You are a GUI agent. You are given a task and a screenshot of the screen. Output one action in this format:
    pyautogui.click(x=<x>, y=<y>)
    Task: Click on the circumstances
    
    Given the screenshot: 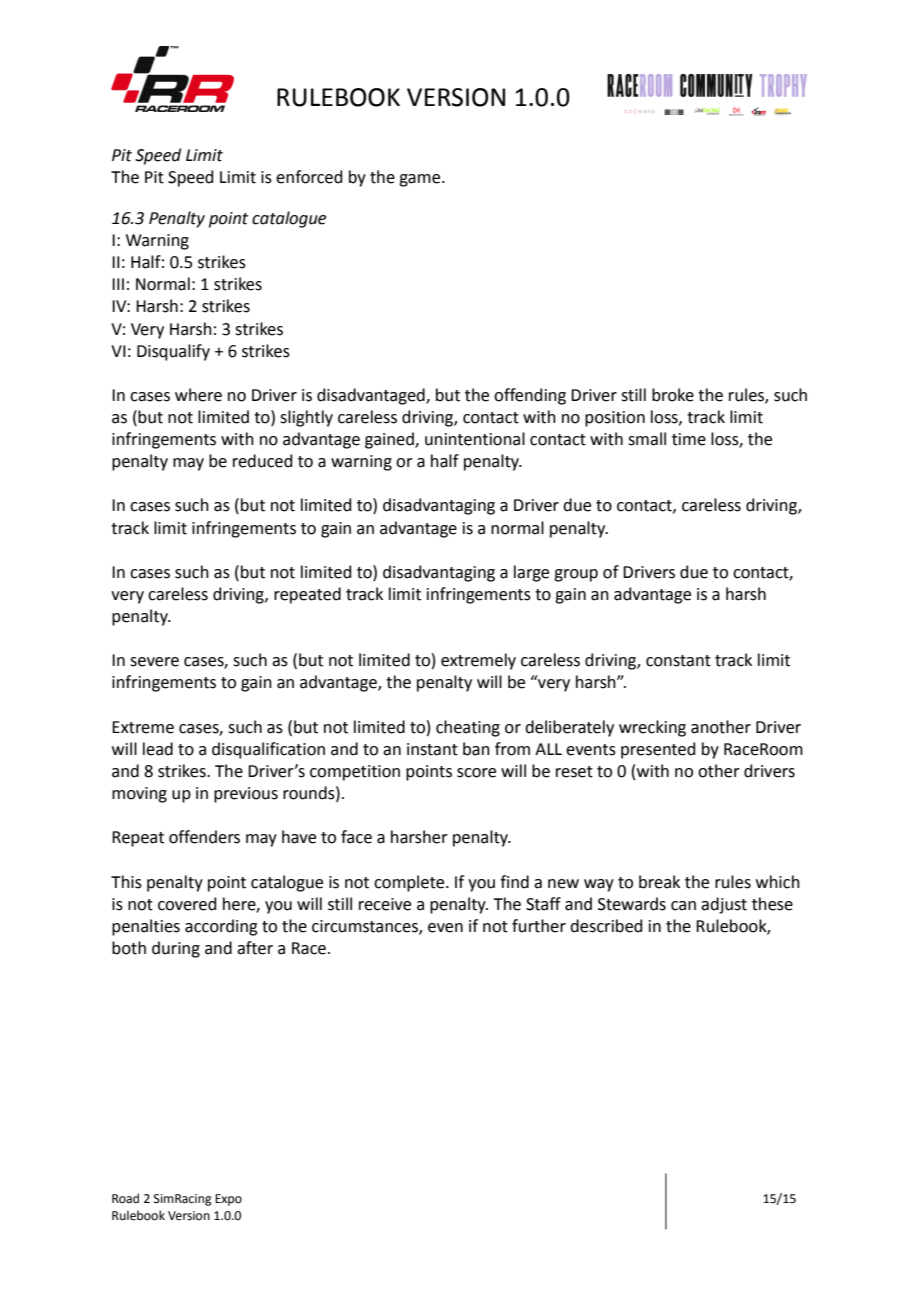 What is the action you would take?
    pyautogui.click(x=366, y=927)
